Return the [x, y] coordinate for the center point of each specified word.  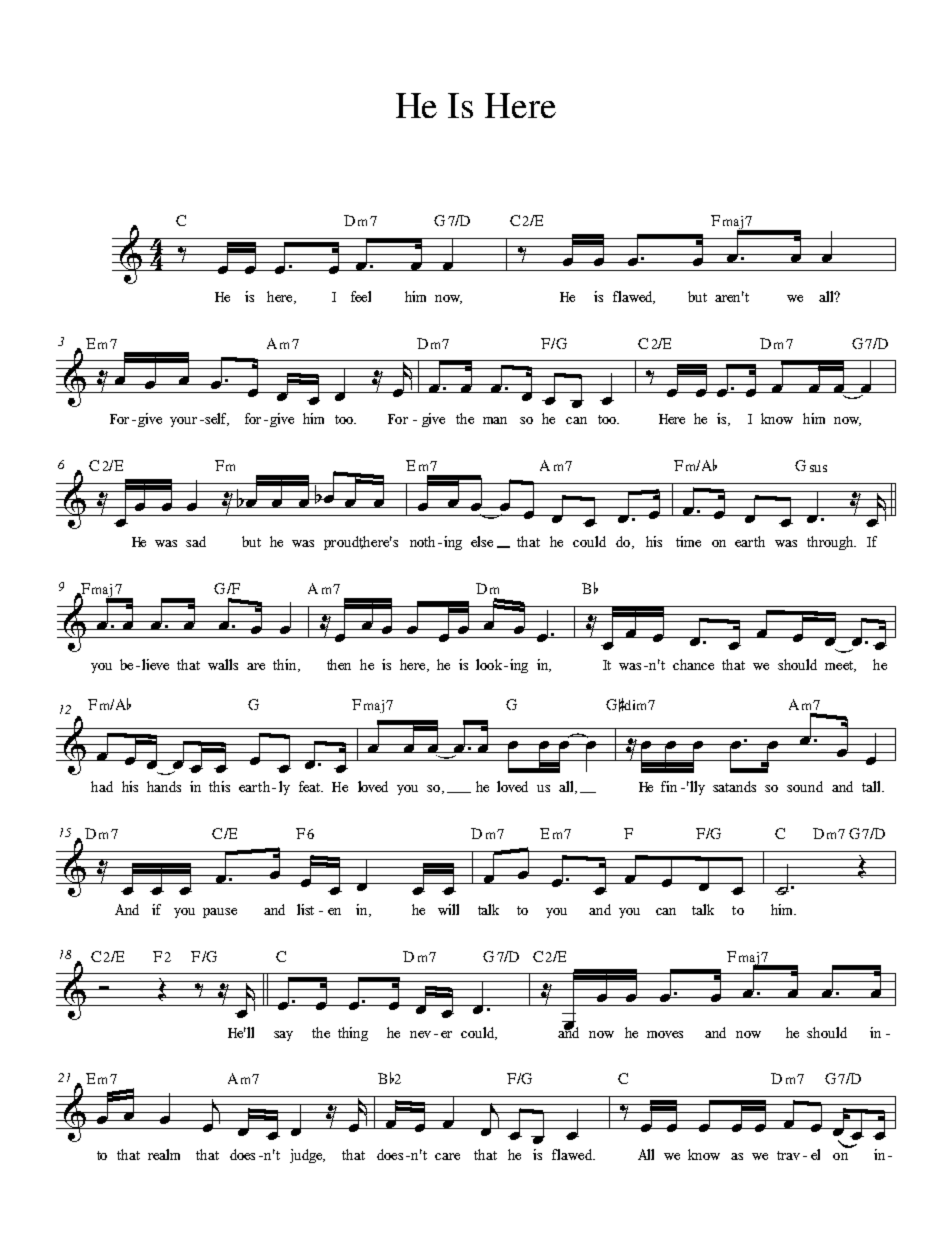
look [489, 664]
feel [361, 296]
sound [805, 786]
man [495, 420]
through [831, 543]
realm [164, 1154]
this [219, 786]
